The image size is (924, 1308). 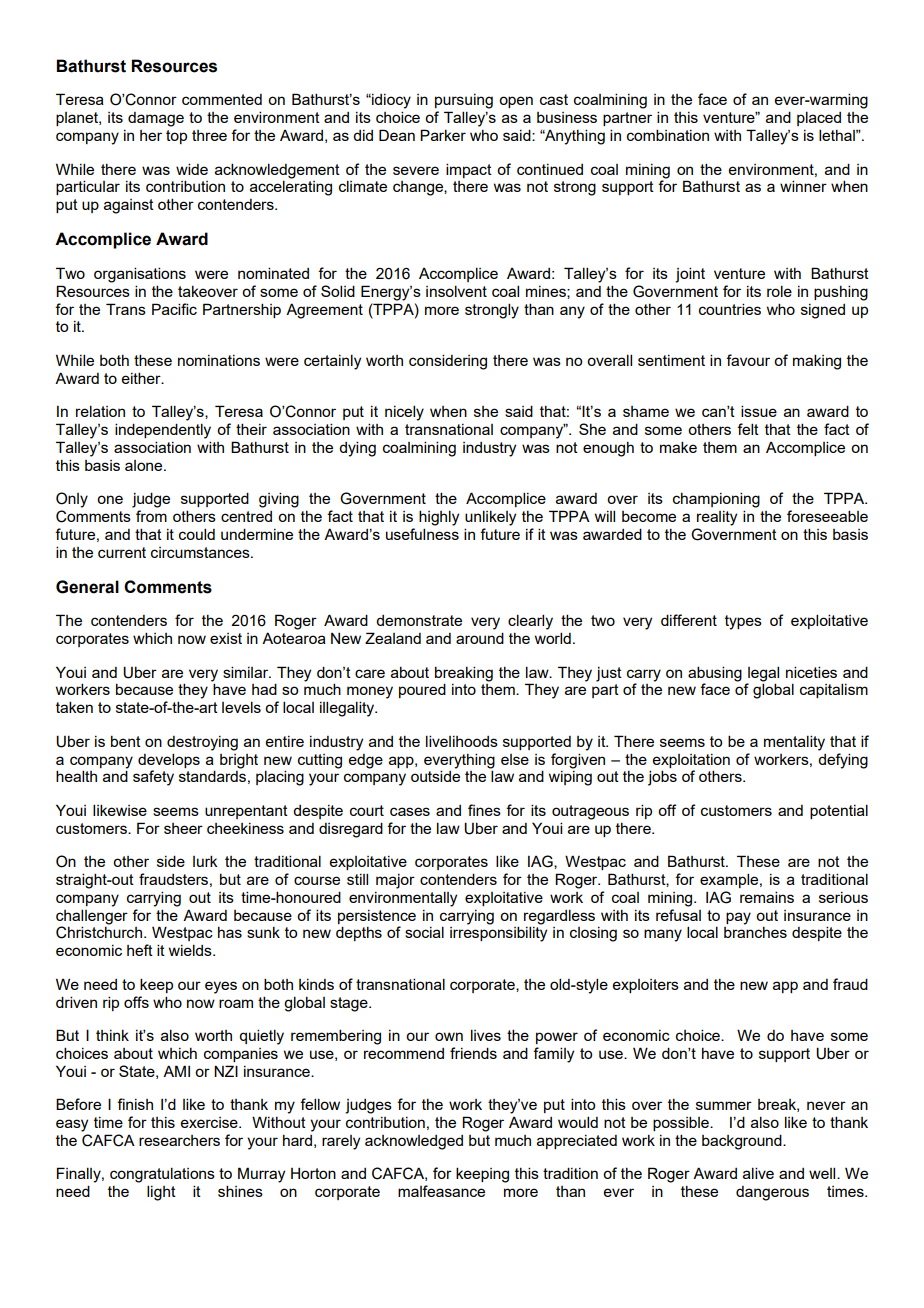 I want to click on placed, so click(x=819, y=118).
